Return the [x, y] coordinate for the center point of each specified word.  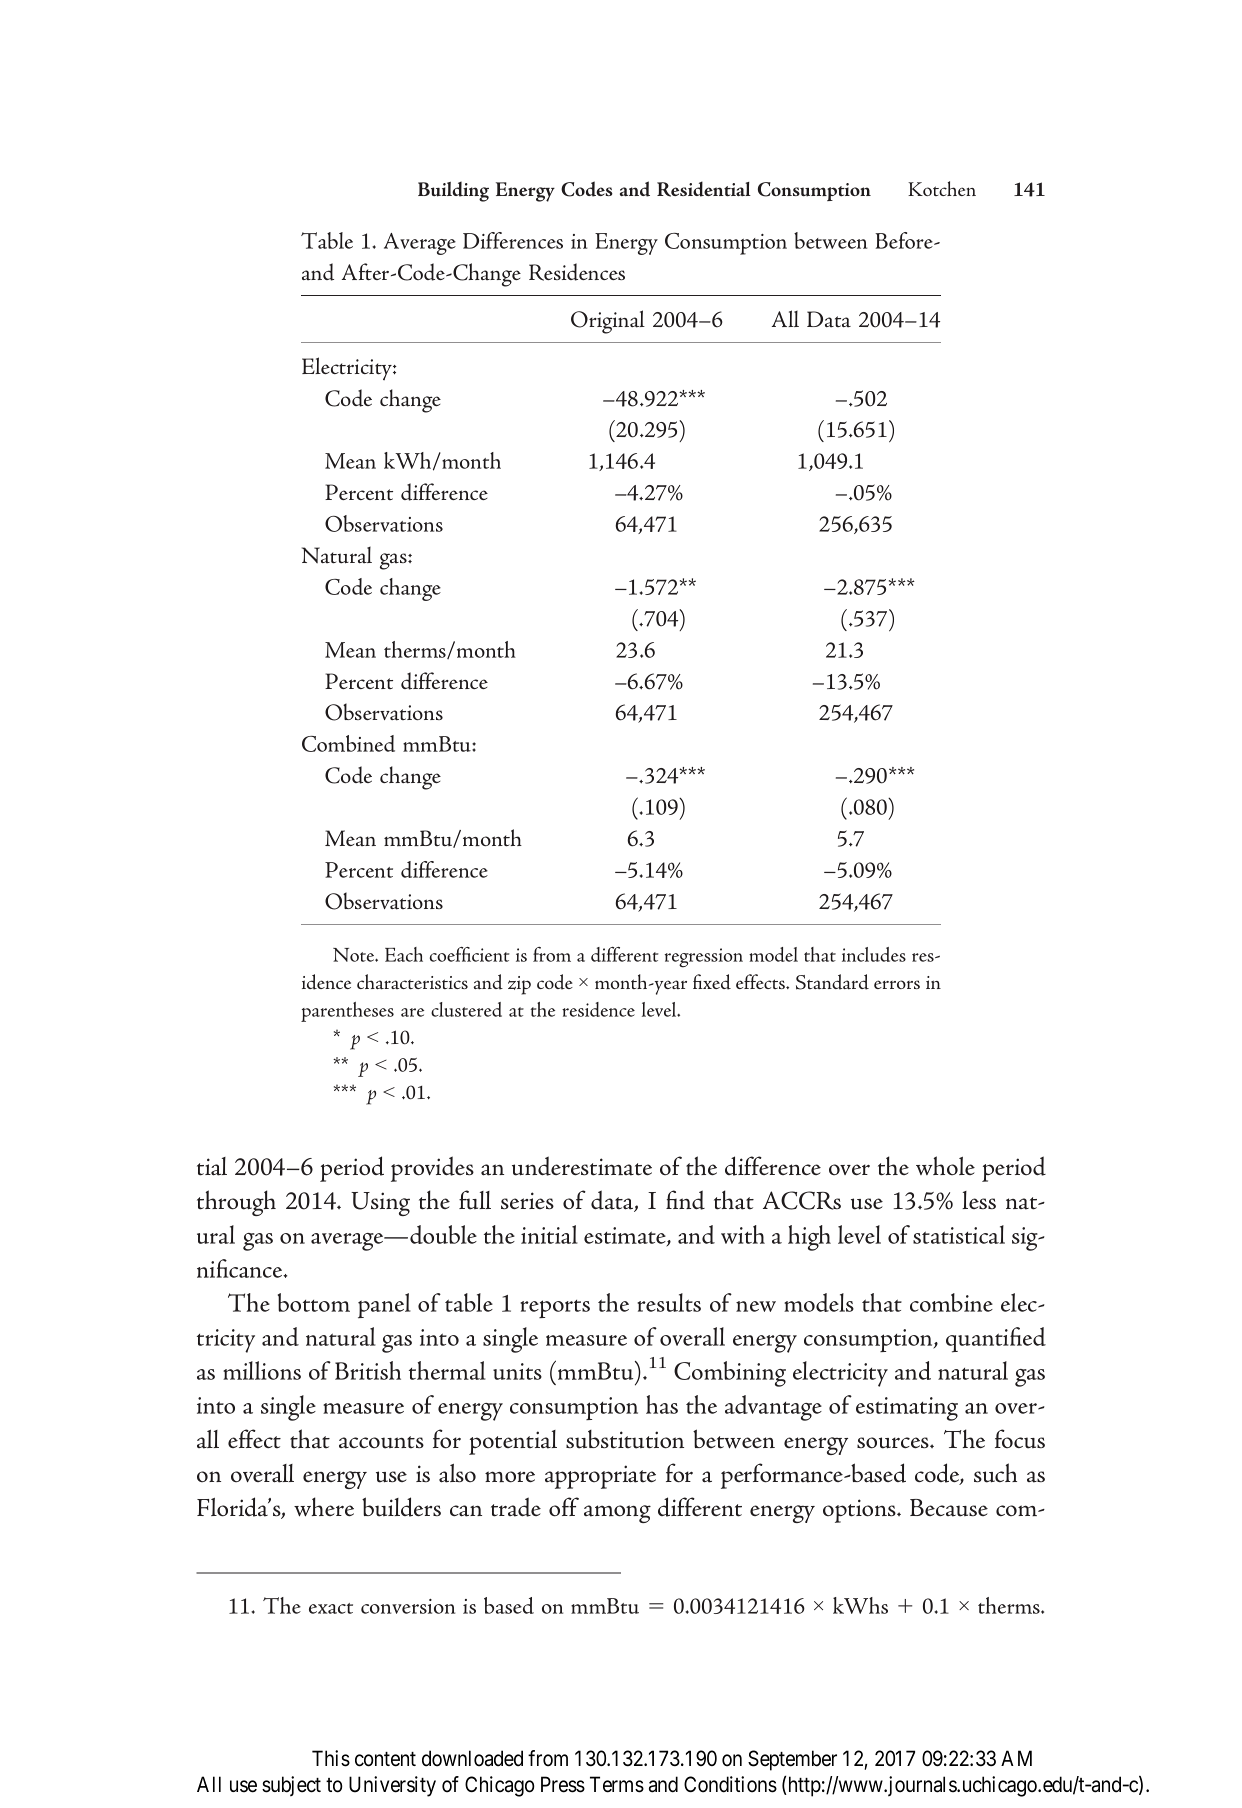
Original [608, 322]
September [792, 1760]
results [669, 1302]
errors [897, 984]
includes [874, 954]
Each [404, 954]
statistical [959, 1234]
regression [704, 958]
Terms [617, 1784]
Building [453, 191]
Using [380, 1204]
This [331, 1758]
